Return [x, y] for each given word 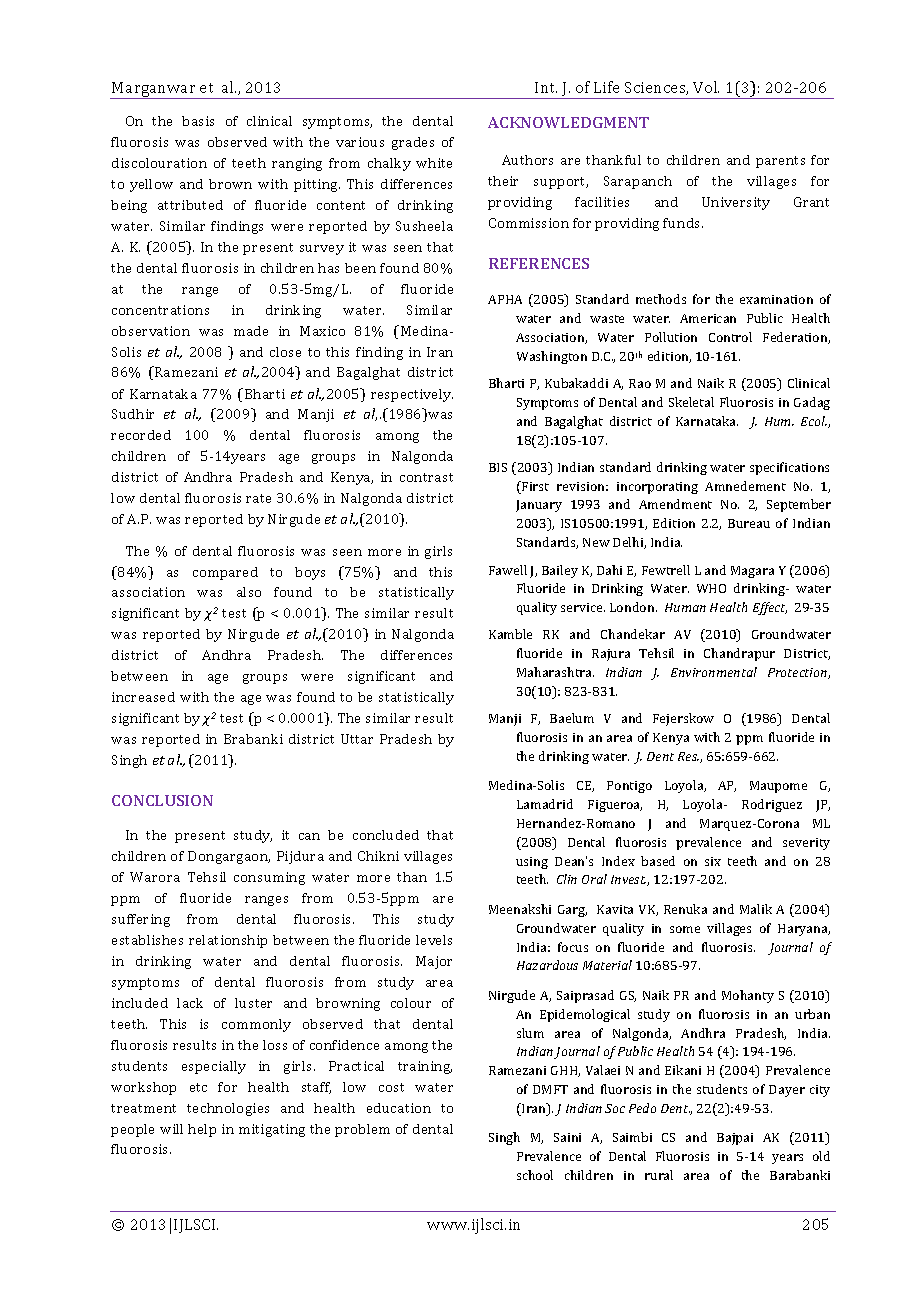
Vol [706, 87]
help [202, 1130]
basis [198, 121]
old [821, 1156]
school [535, 1175]
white [434, 163]
